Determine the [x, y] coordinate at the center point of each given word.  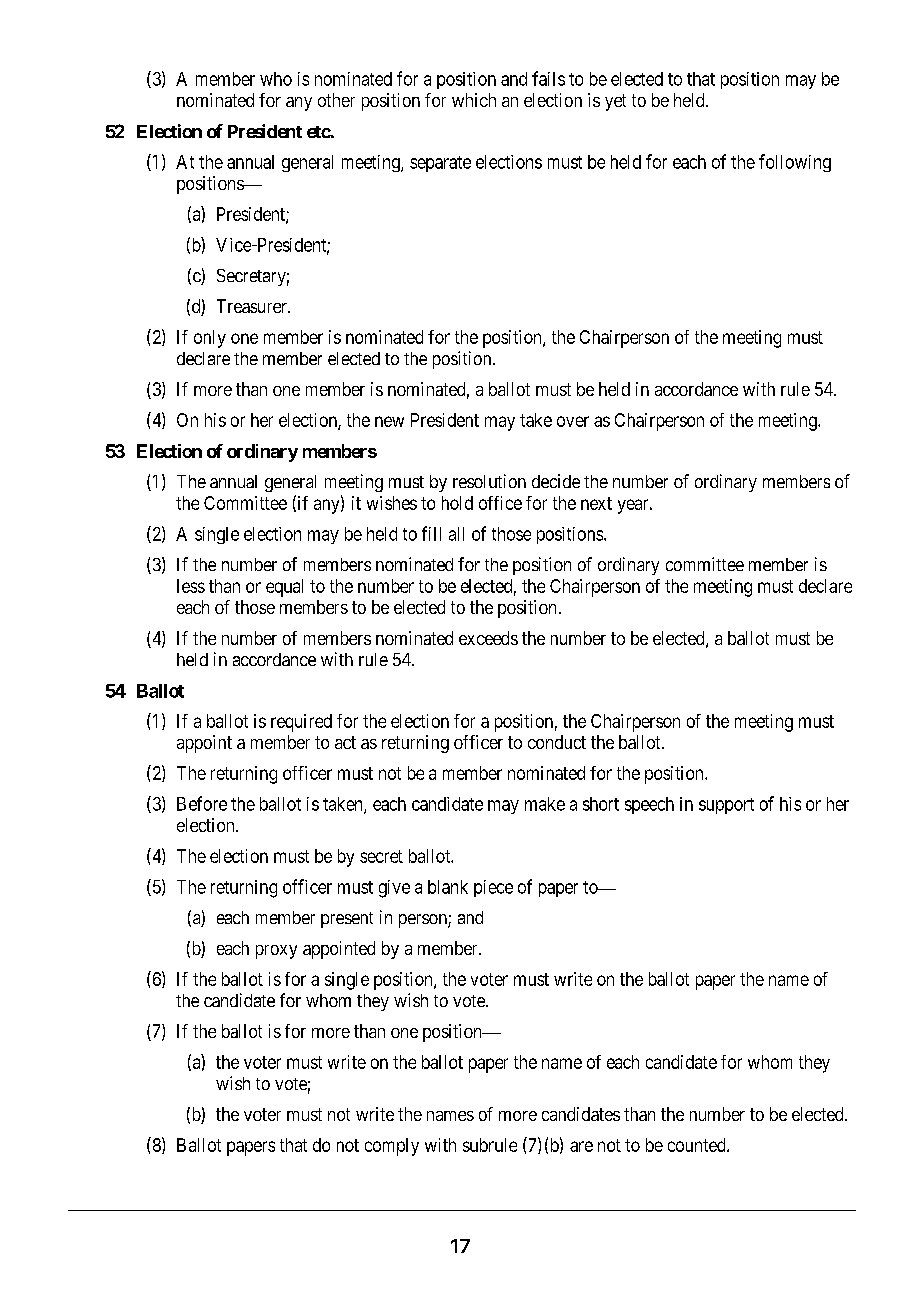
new [389, 421]
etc [319, 132]
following [795, 163]
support [726, 806]
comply [392, 1147]
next [596, 503]
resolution [489, 481]
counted [698, 1145]
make [545, 804]
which [474, 100]
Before [202, 803]
